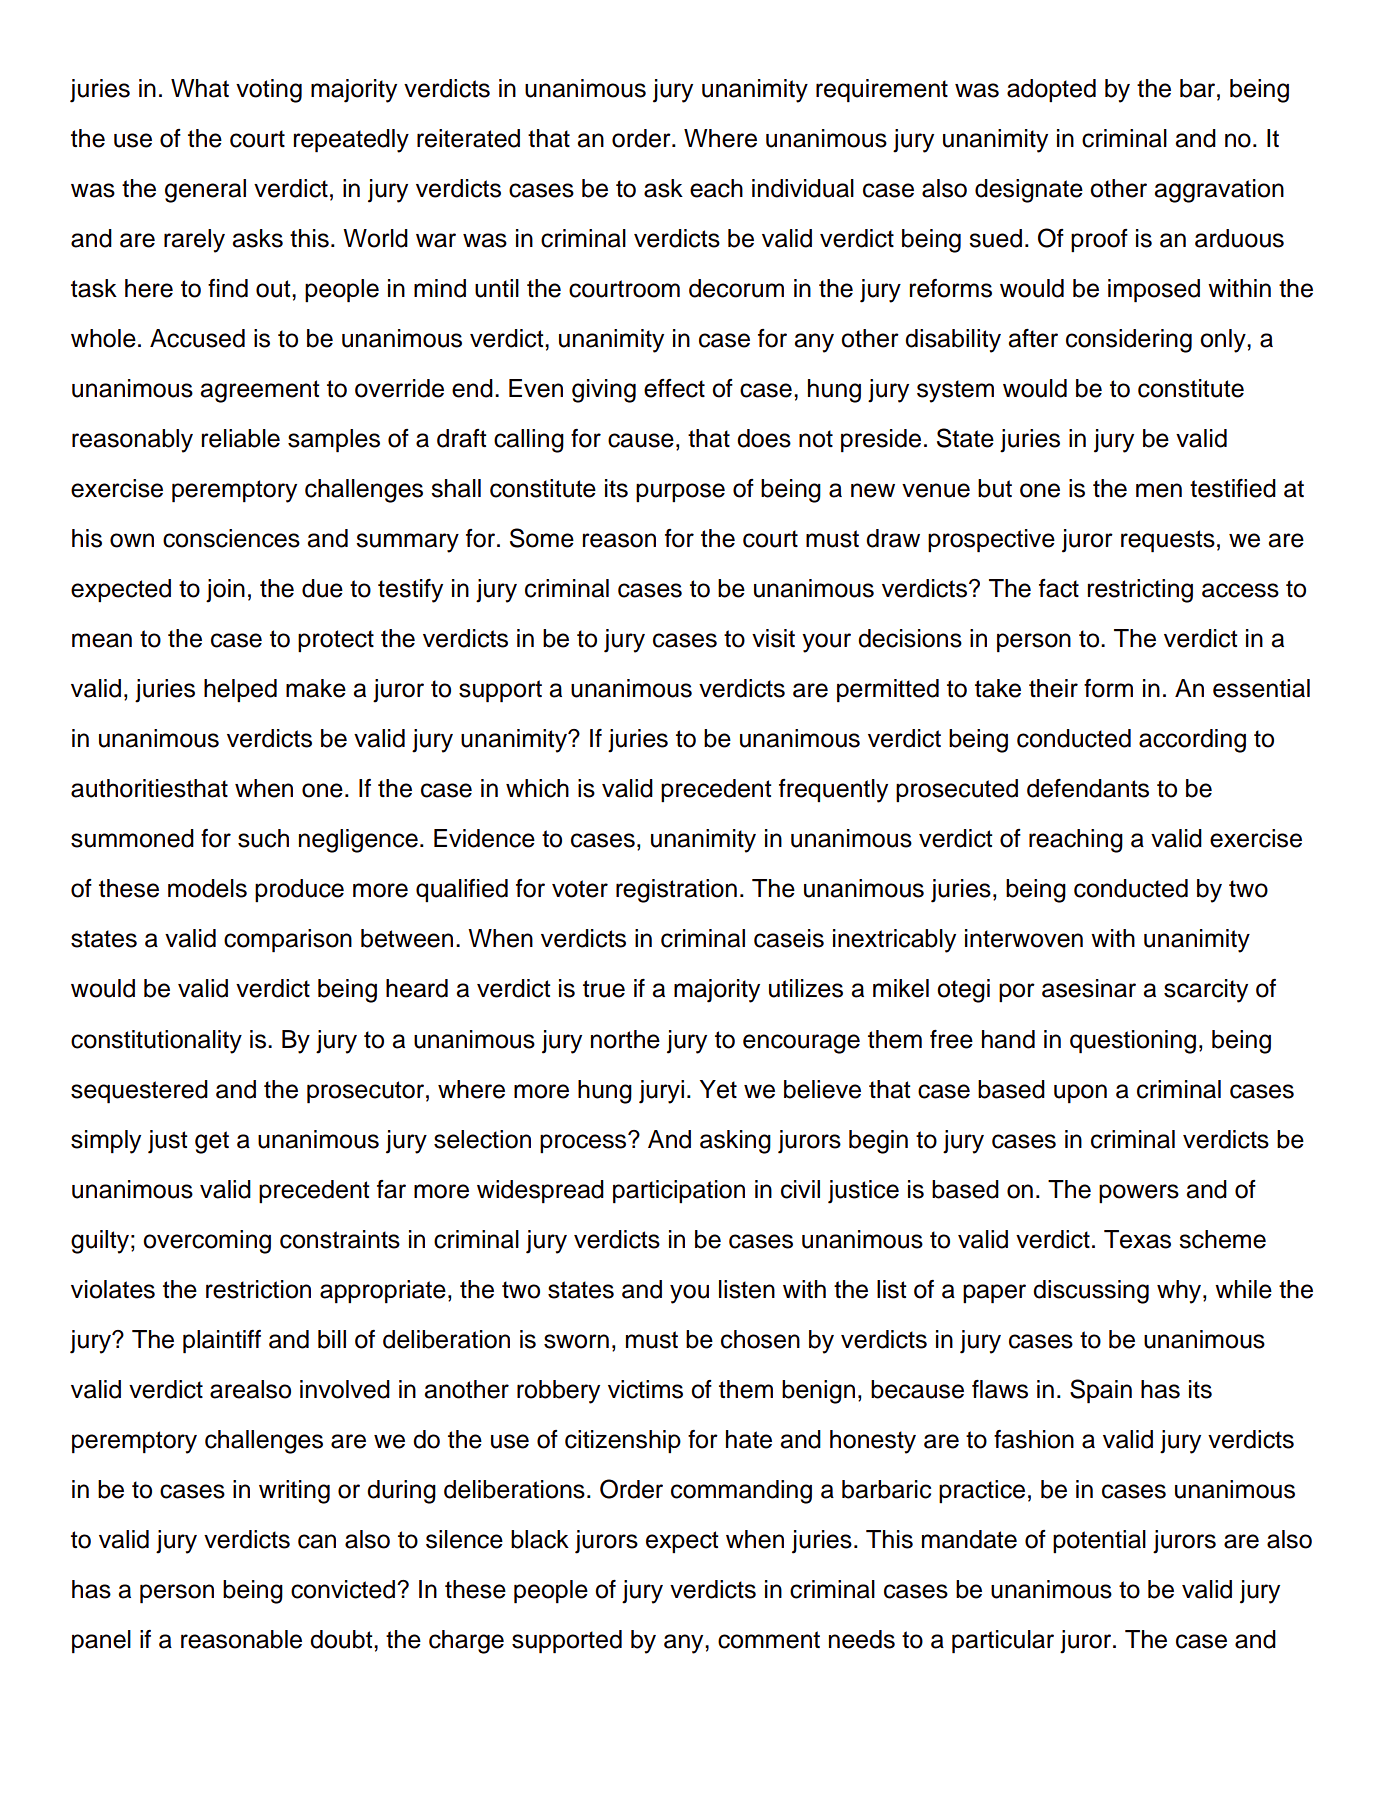  What do you see at coordinates (1051, 90) in the image?
I see `adopted` at bounding box center [1051, 90].
